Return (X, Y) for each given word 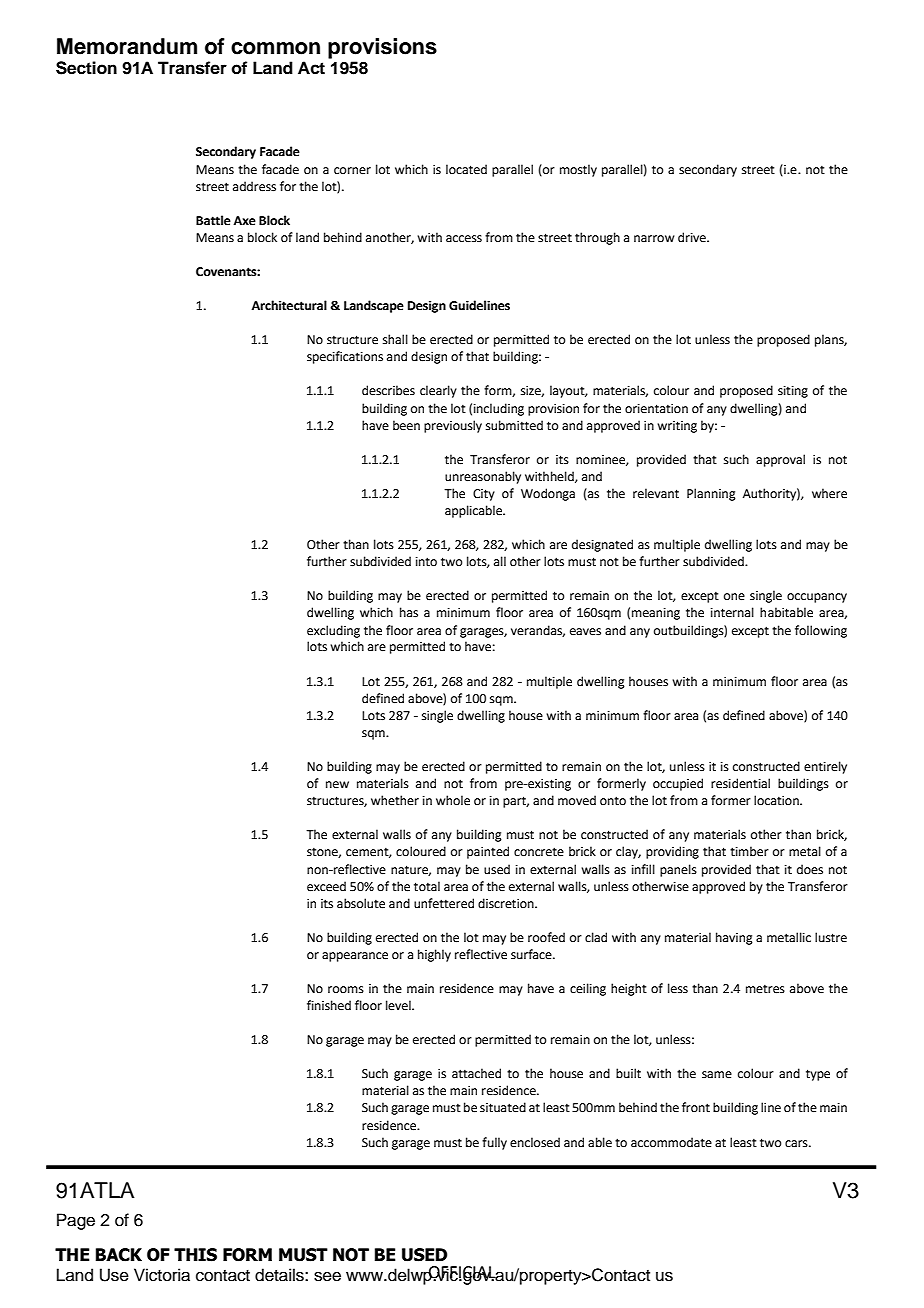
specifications (345, 357)
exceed (326, 886)
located (466, 169)
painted (488, 852)
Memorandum (127, 46)
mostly (578, 170)
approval (780, 460)
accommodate (671, 1142)
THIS (195, 1255)
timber (749, 851)
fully (494, 1143)
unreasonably (483, 477)
